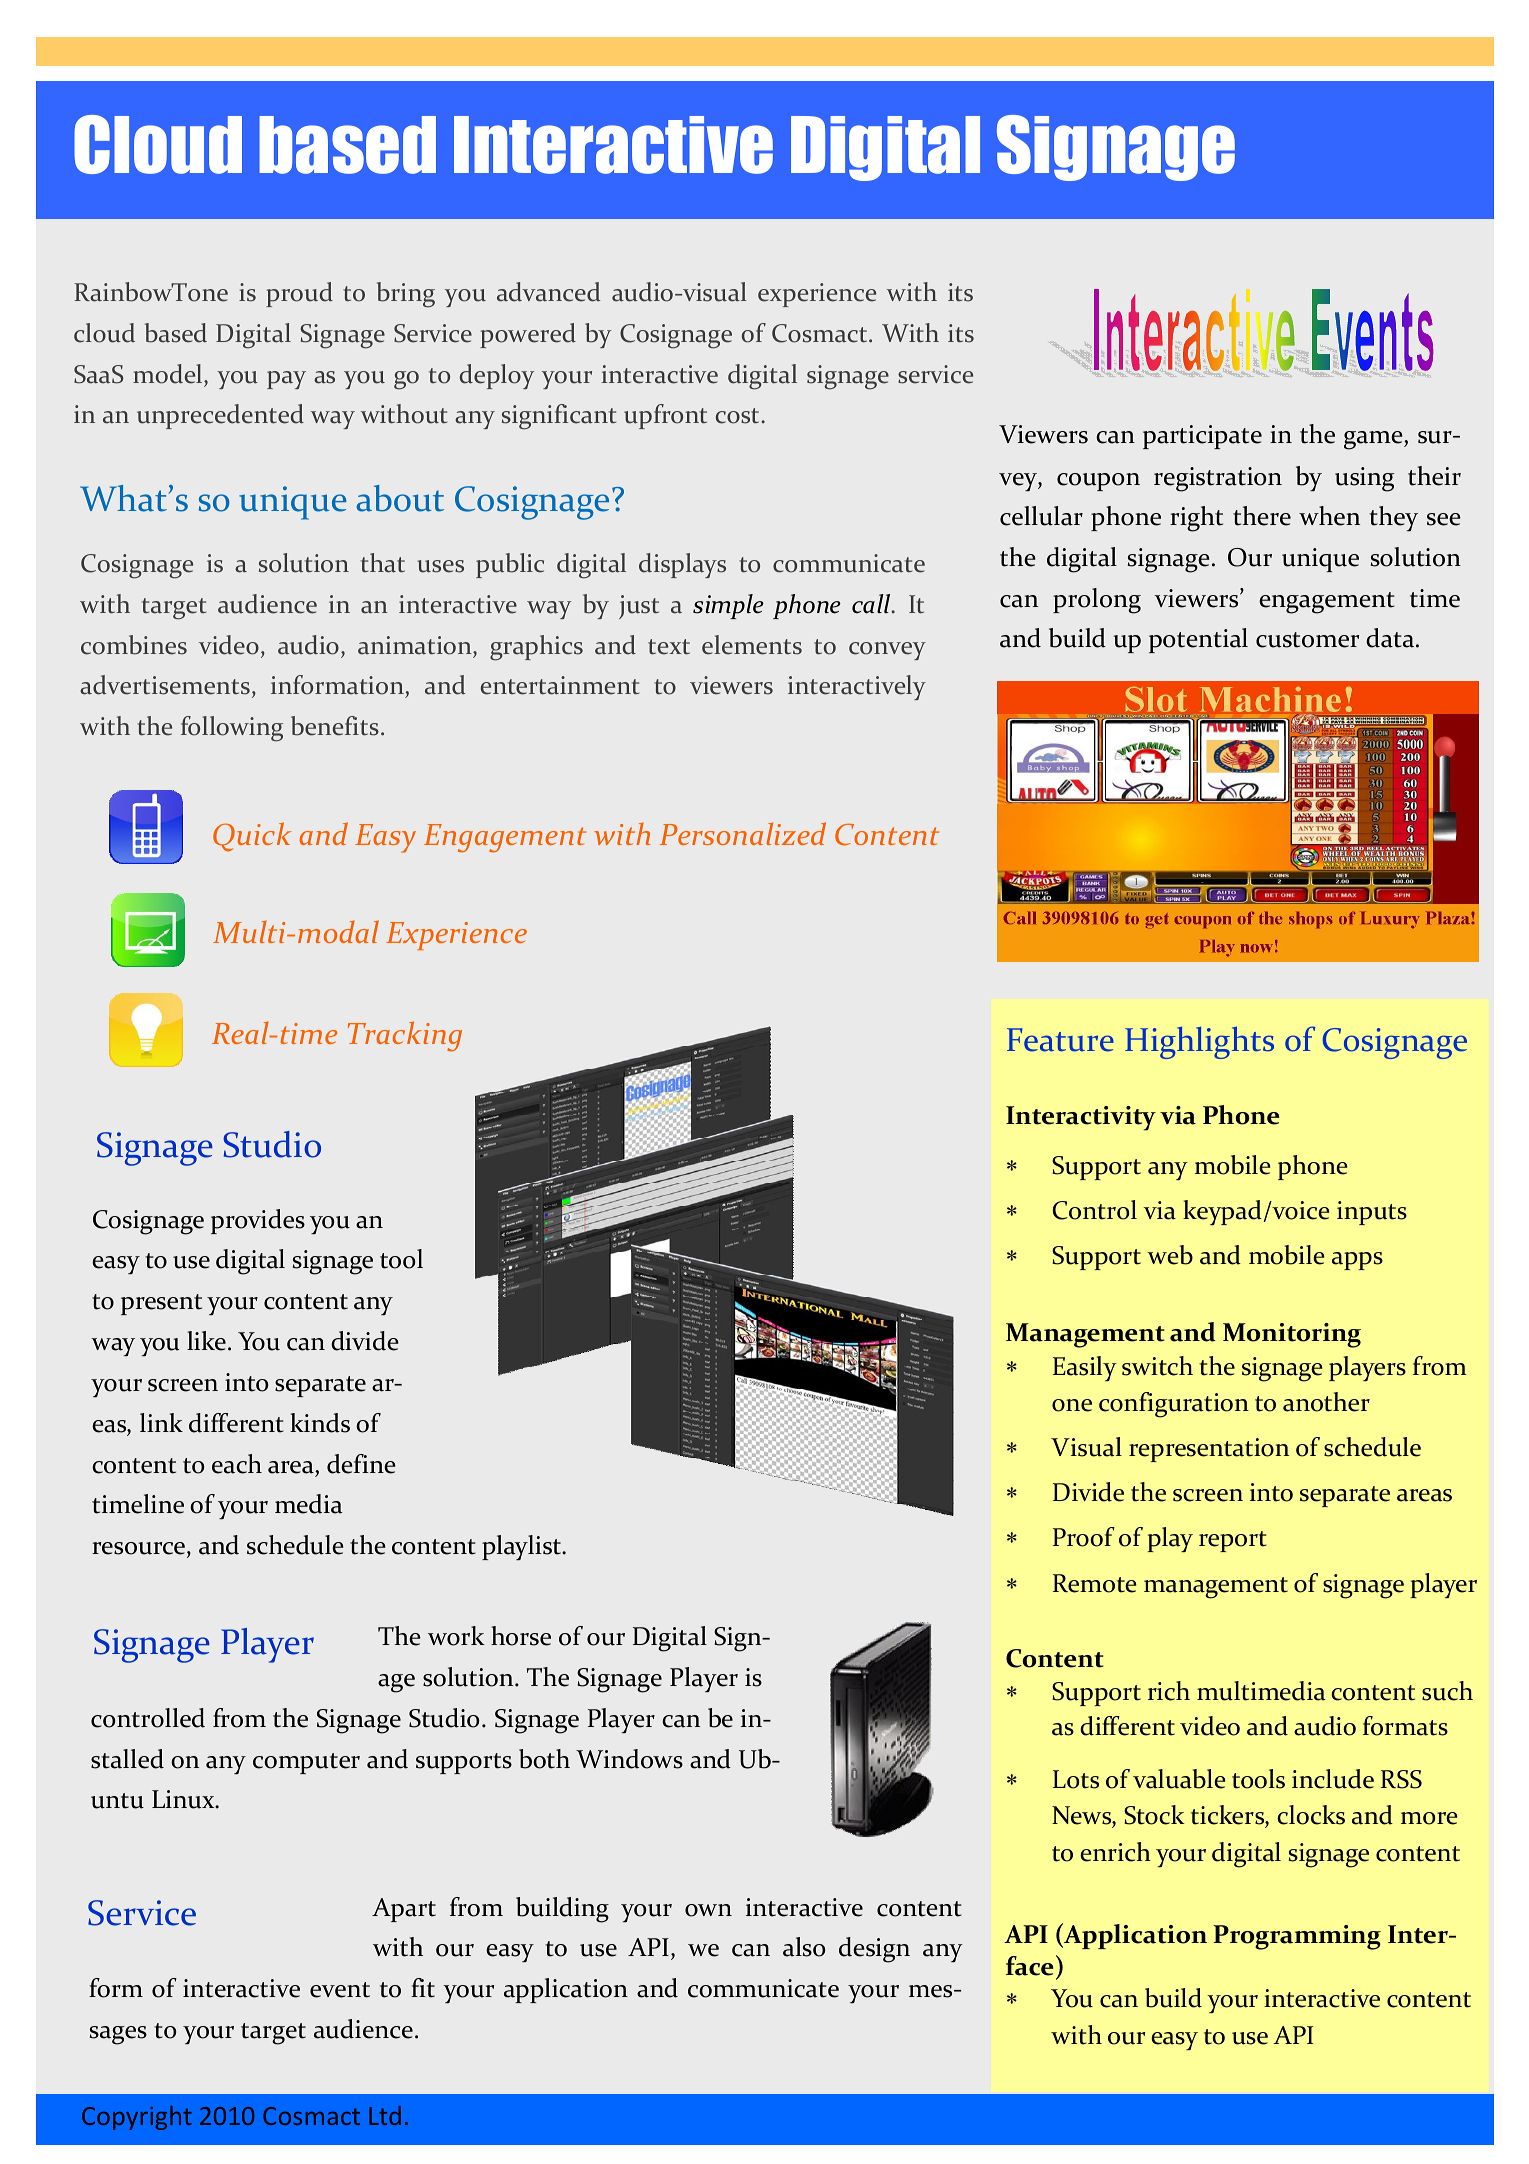 Image resolution: width=1529 pixels, height=2164 pixels. What do you see at coordinates (286, 380) in the screenshot?
I see `pay` at bounding box center [286, 380].
